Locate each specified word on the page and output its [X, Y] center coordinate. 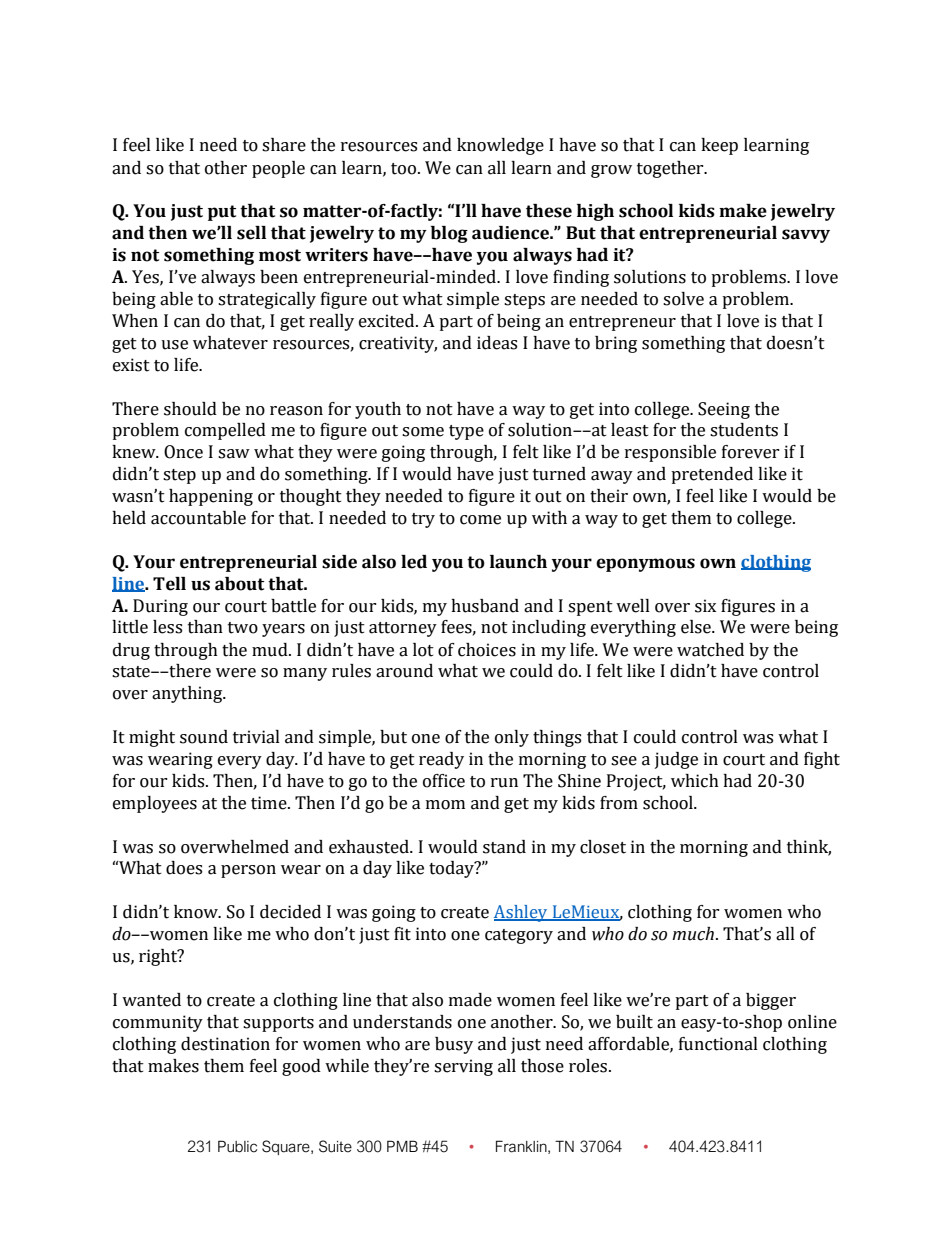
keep [719, 146]
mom [445, 805]
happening [211, 497]
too [405, 169]
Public [237, 1146]
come [480, 520]
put [222, 213]
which [695, 781]
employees [155, 804]
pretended [712, 475]
